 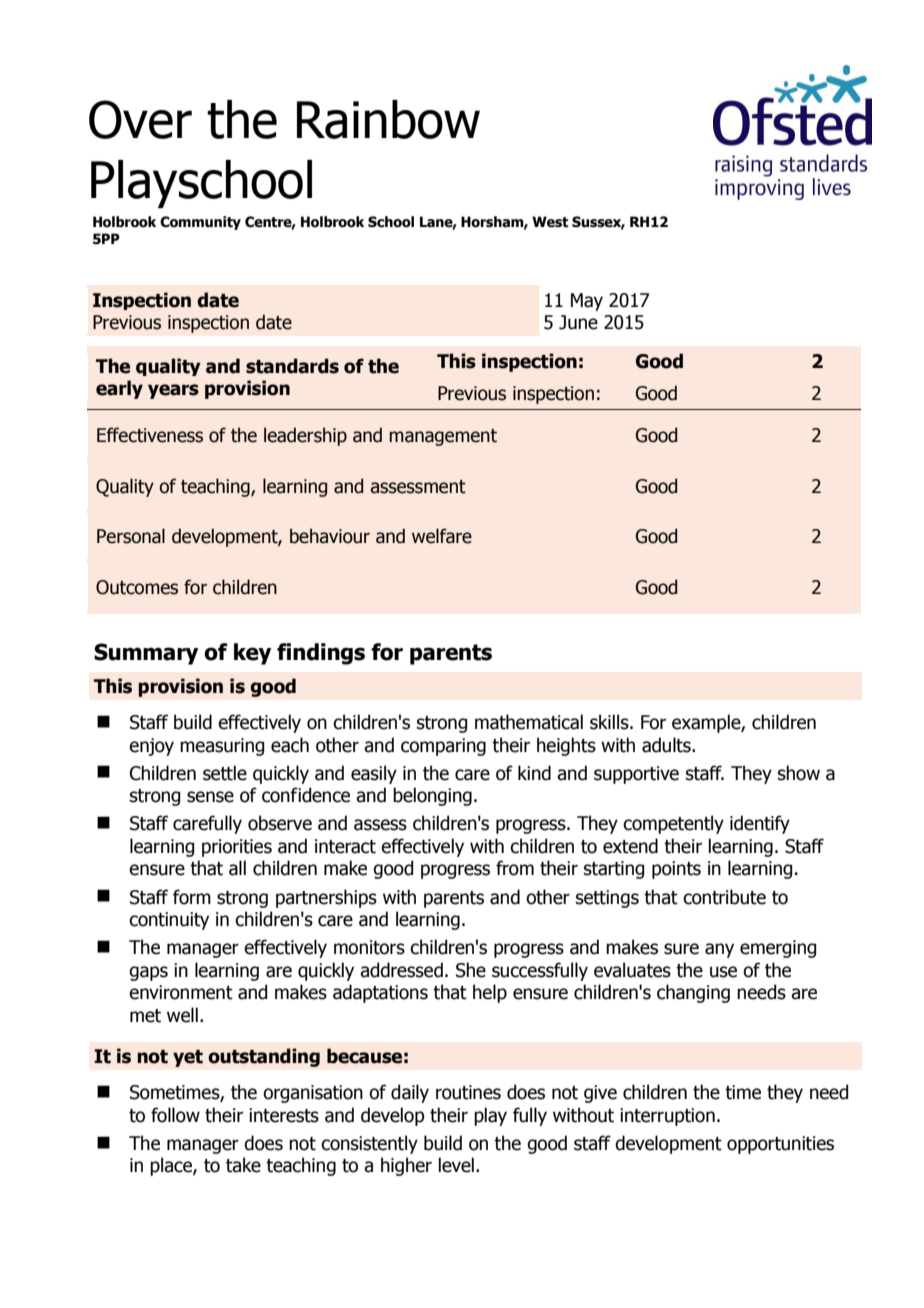 What do you see at coordinates (578, 322) in the page?
I see `June` at bounding box center [578, 322].
